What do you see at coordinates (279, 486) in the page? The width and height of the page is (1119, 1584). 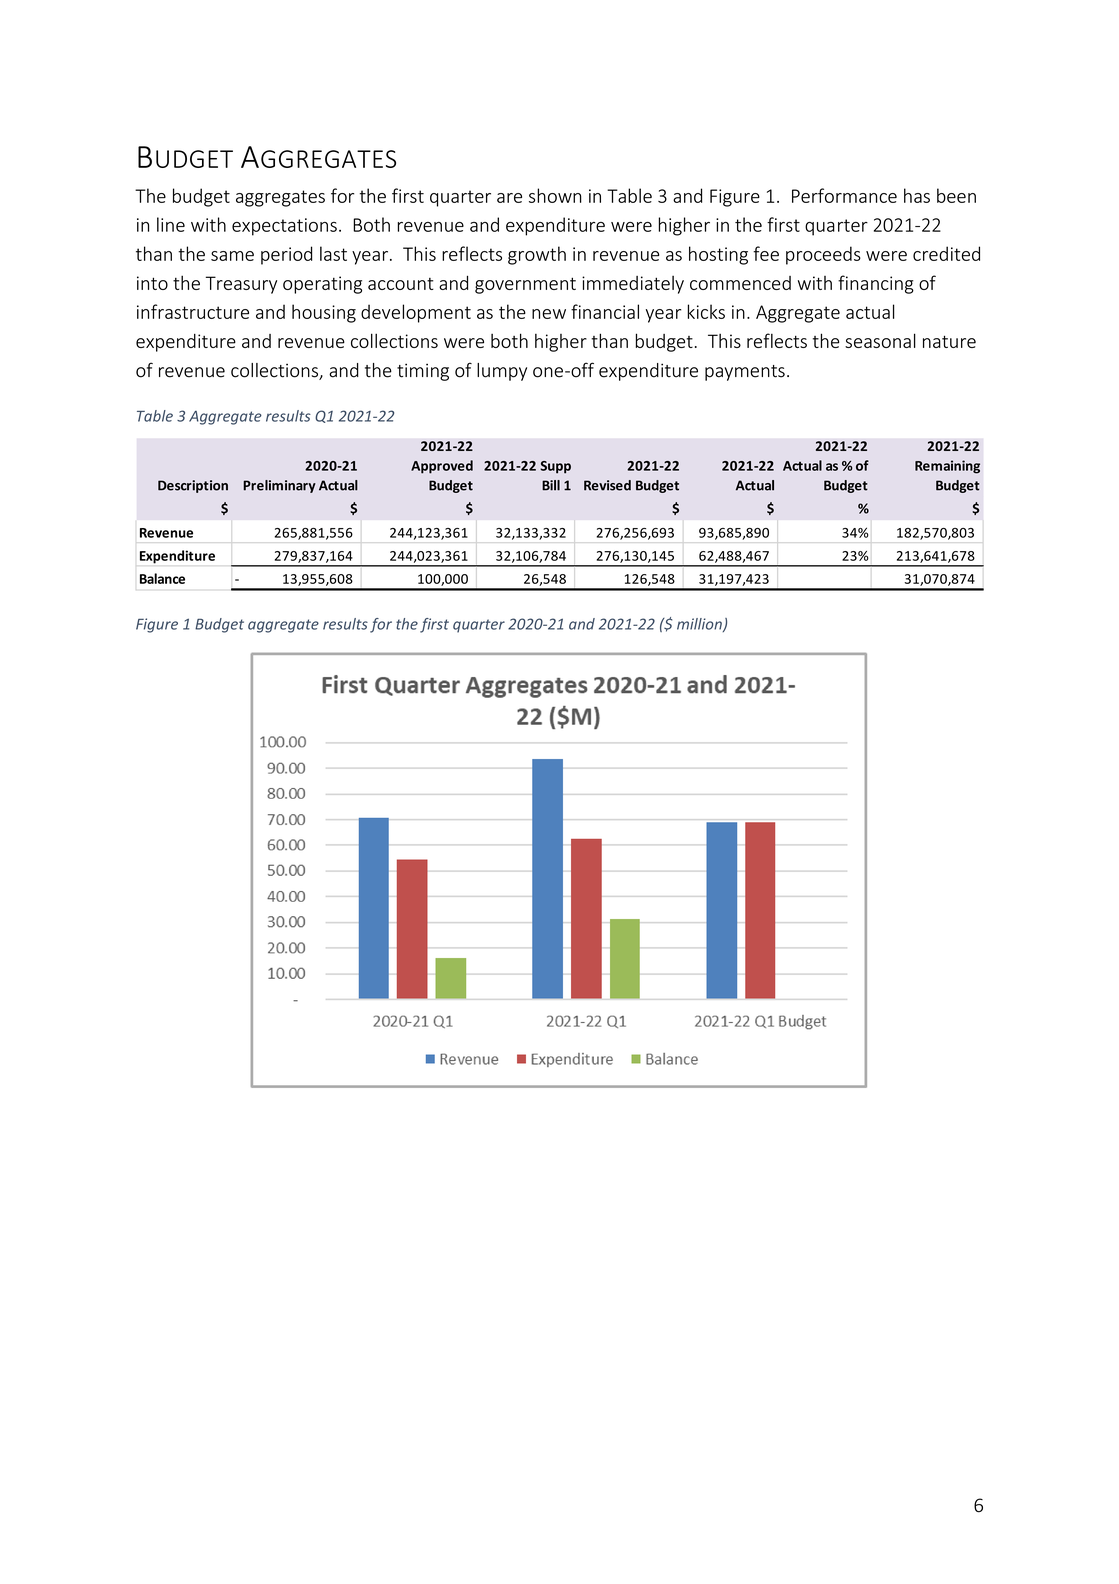 I see `Preliminary` at bounding box center [279, 486].
